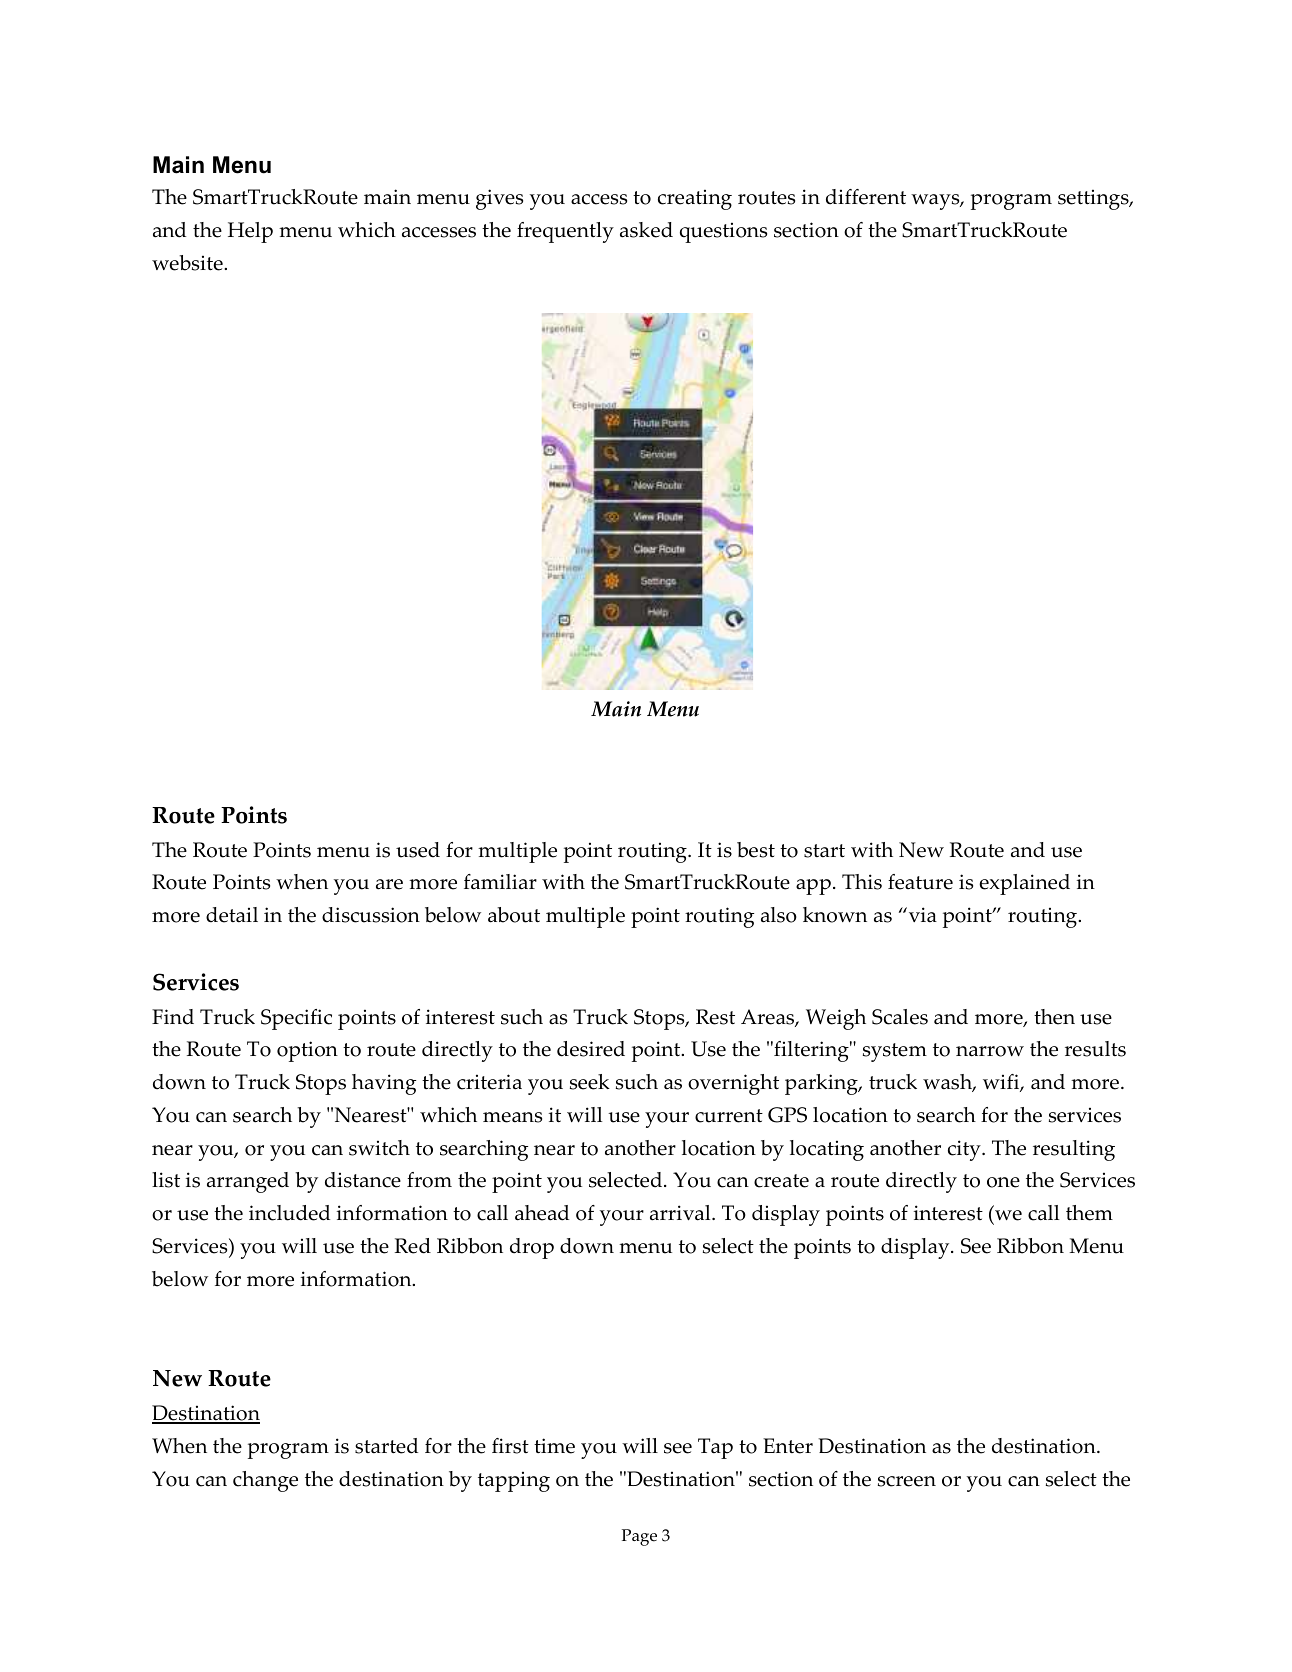 This document has height=1672, width=1292. I want to click on narrow, so click(990, 1051).
